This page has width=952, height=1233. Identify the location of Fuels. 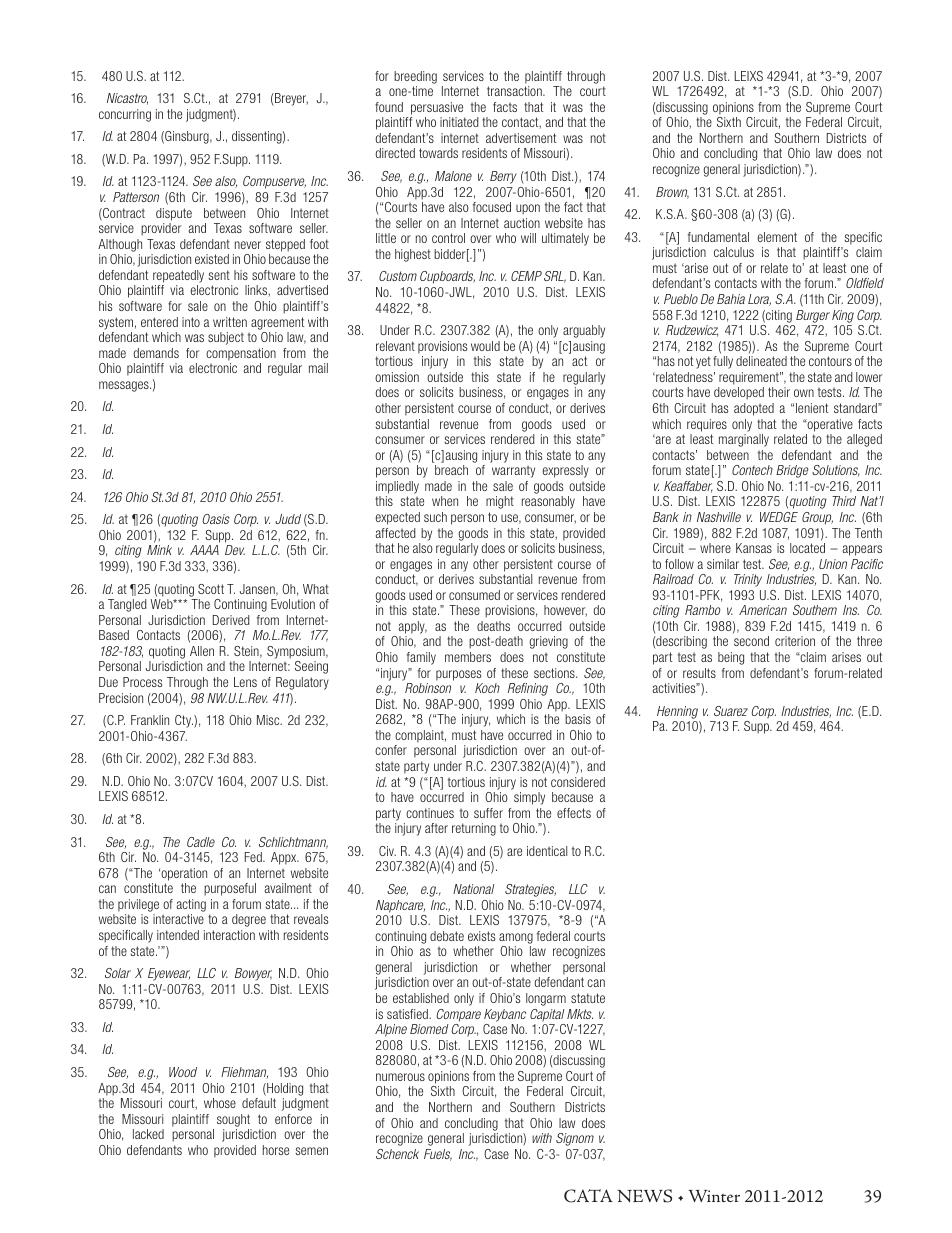
(438, 1155).
